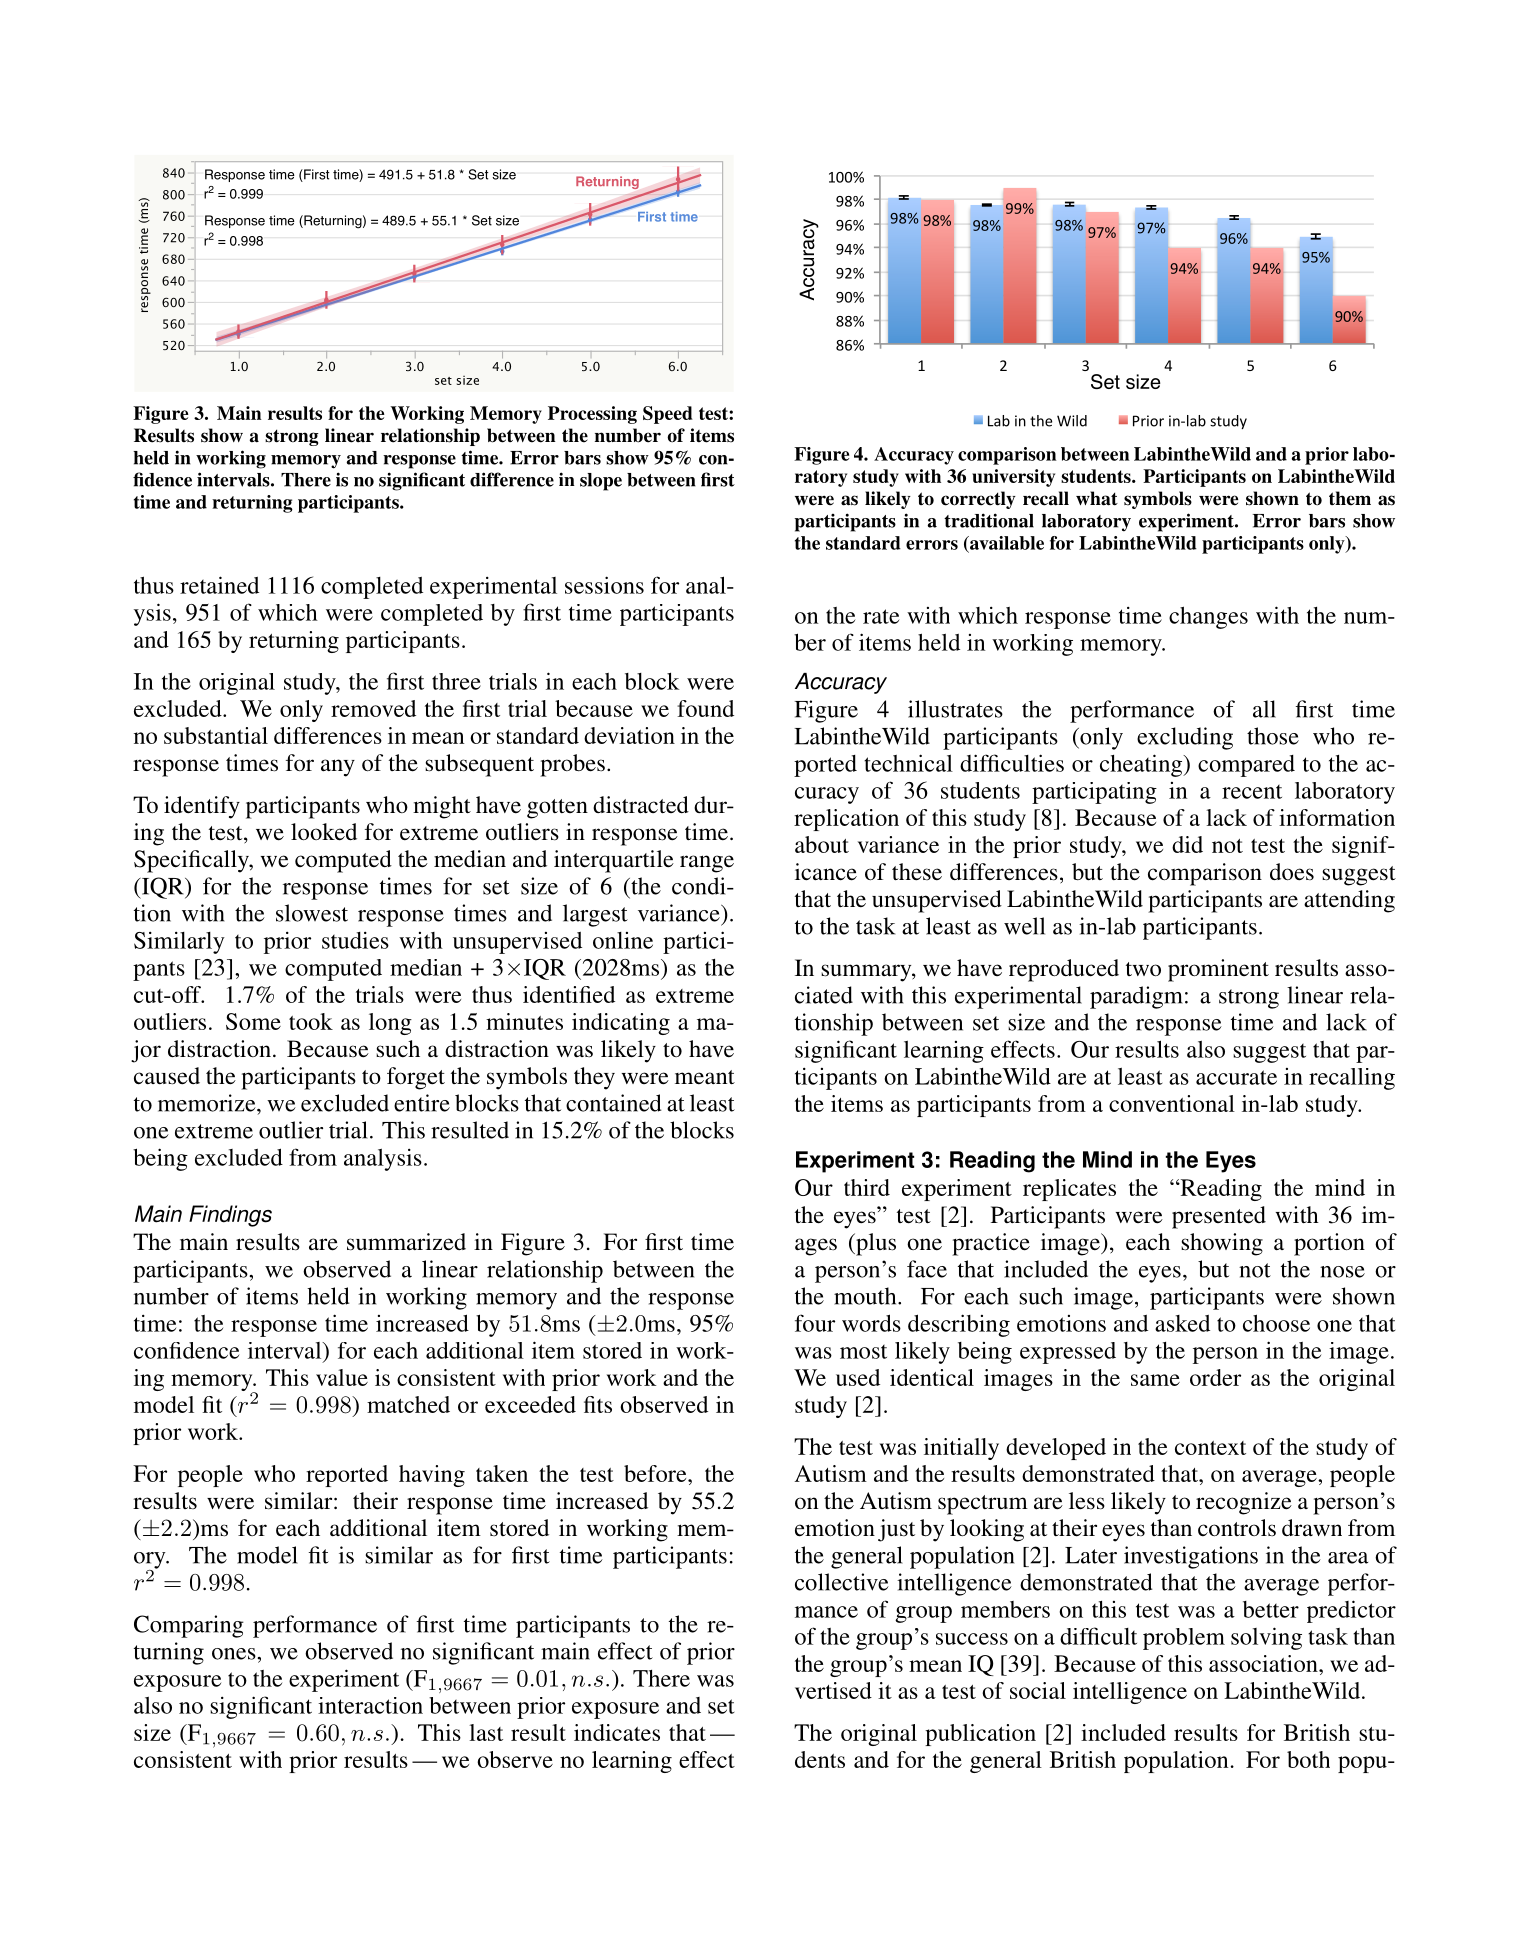  What do you see at coordinates (705, 708) in the screenshot?
I see `found` at bounding box center [705, 708].
